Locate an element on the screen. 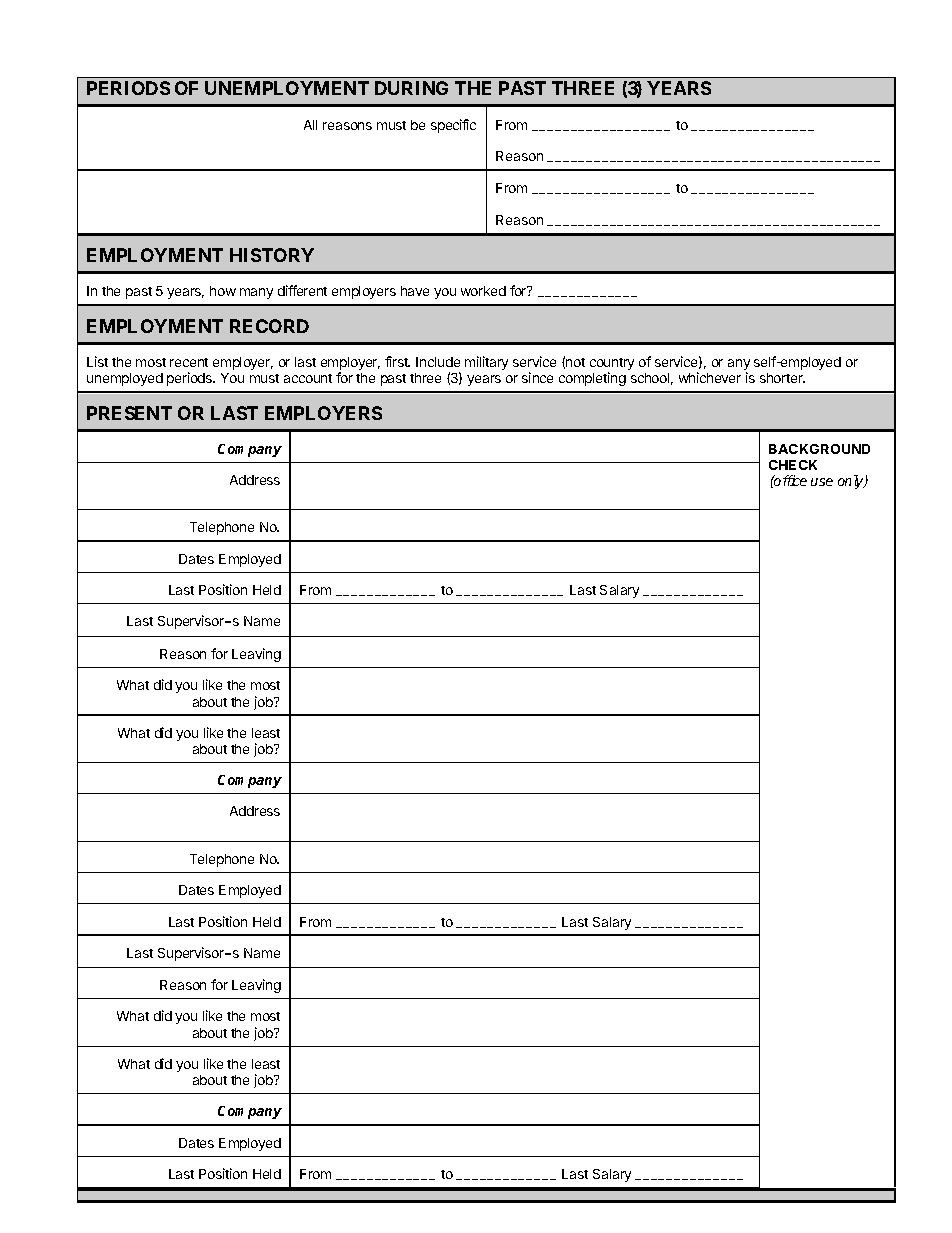 The height and width of the screenshot is (1233, 952). have is located at coordinates (415, 291).
